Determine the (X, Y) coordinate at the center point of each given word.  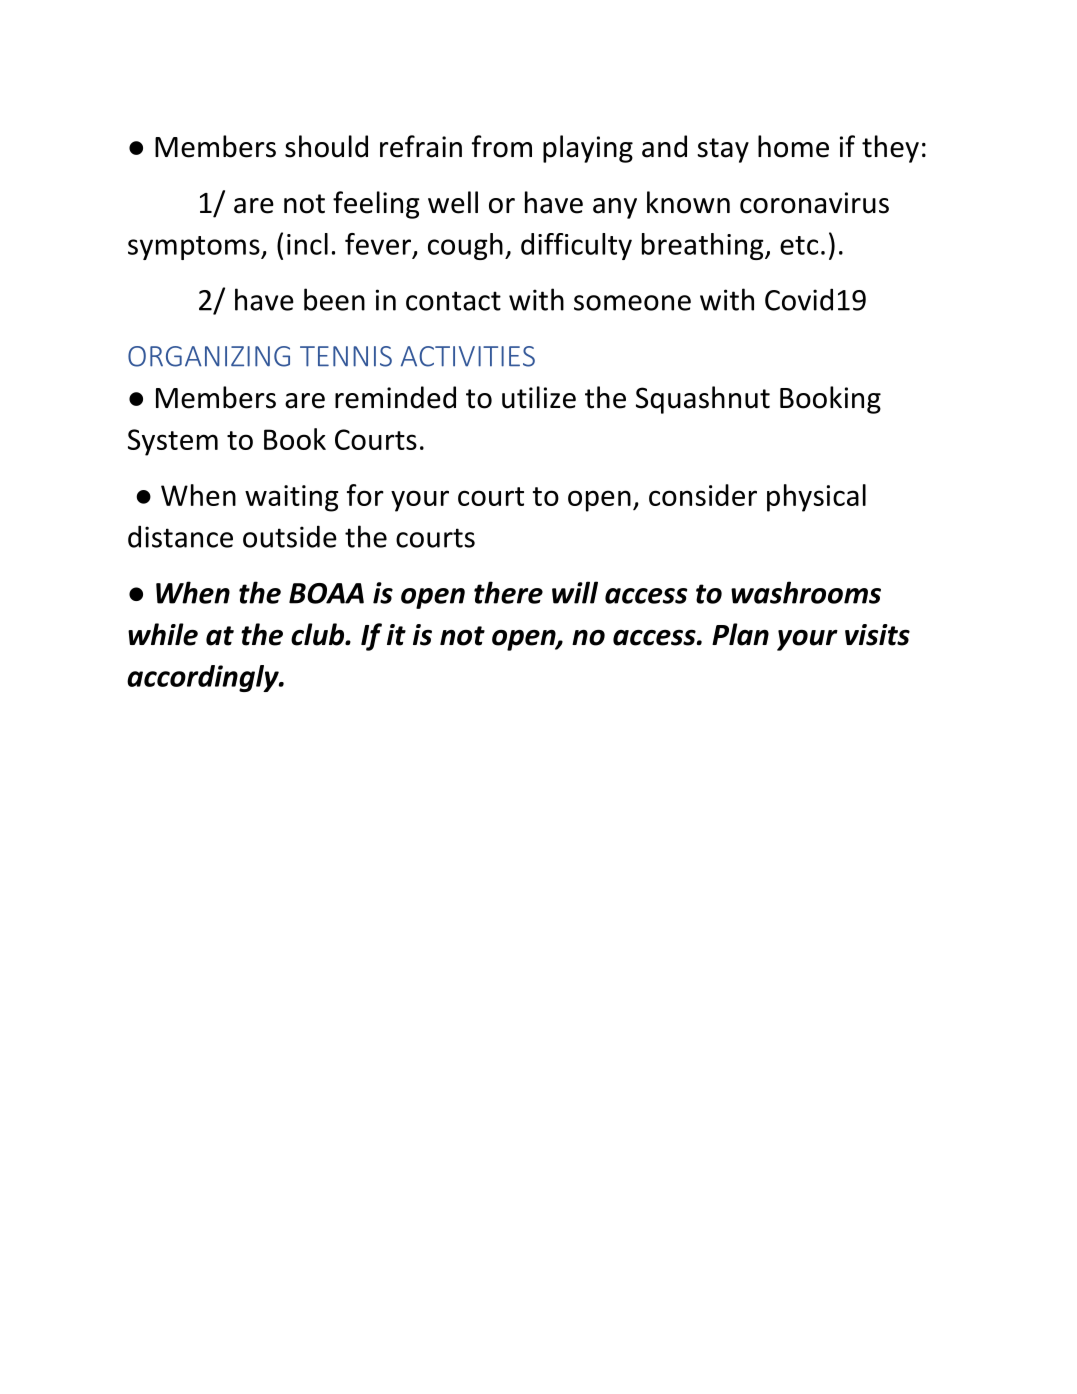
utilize (539, 397)
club (318, 634)
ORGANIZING (209, 356)
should (326, 146)
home (793, 146)
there (508, 592)
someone (632, 303)
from (502, 146)
